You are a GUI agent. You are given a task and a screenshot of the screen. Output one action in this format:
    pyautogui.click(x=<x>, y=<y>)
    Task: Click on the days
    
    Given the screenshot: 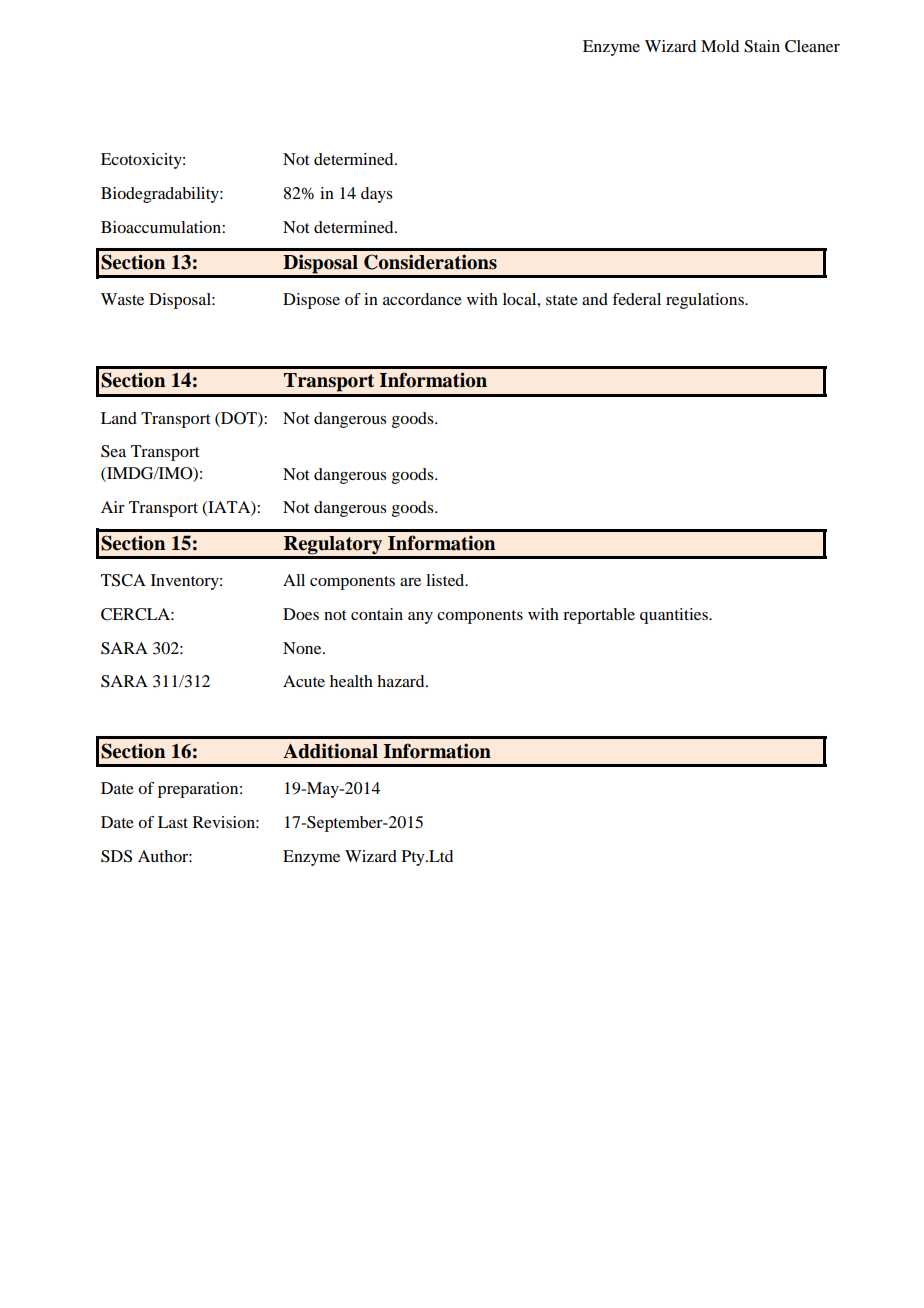 What is the action you would take?
    pyautogui.click(x=377, y=195)
